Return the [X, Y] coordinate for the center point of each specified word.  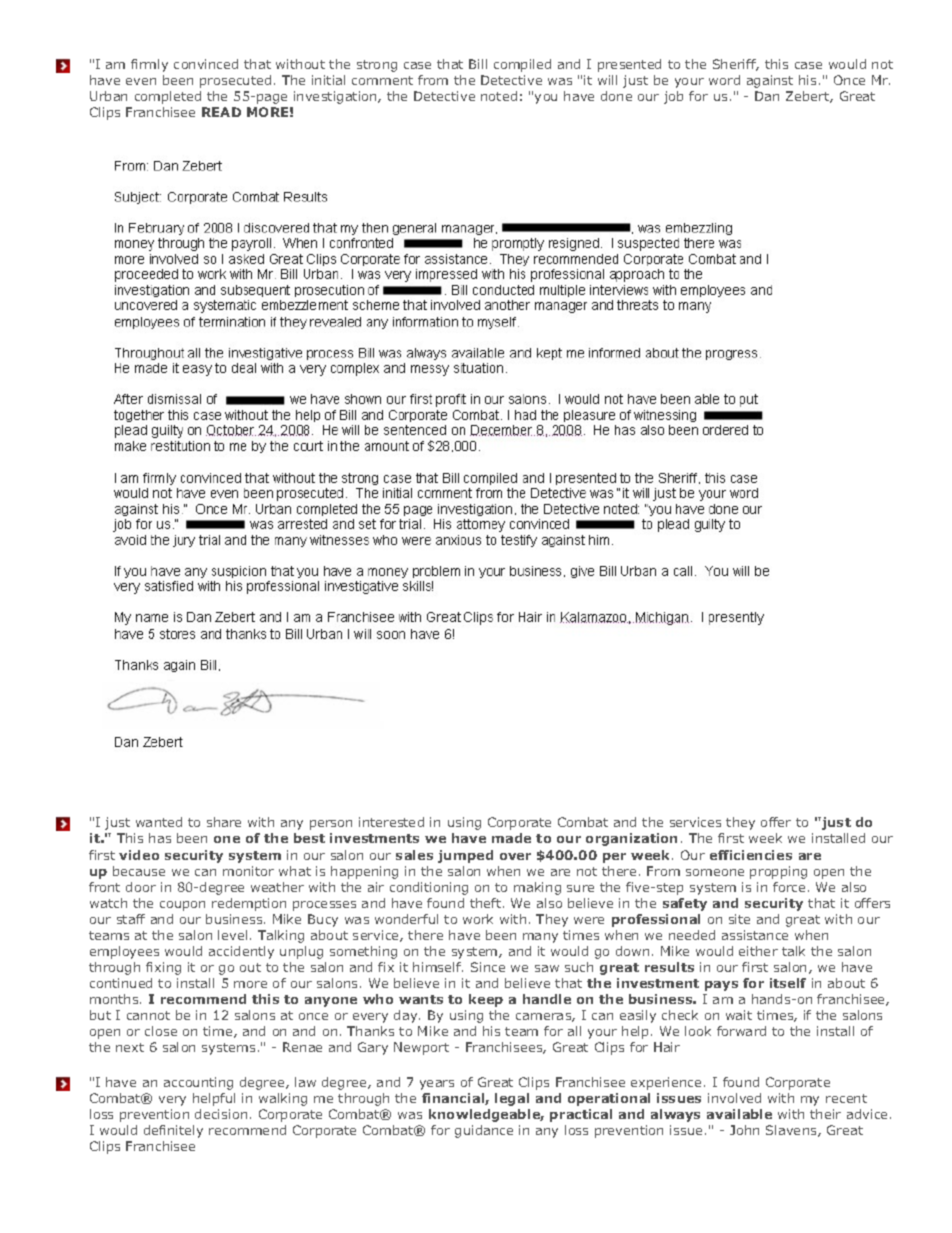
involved [734, 1098]
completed [168, 97]
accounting [198, 1083]
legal [512, 1099]
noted [499, 96]
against [770, 81]
